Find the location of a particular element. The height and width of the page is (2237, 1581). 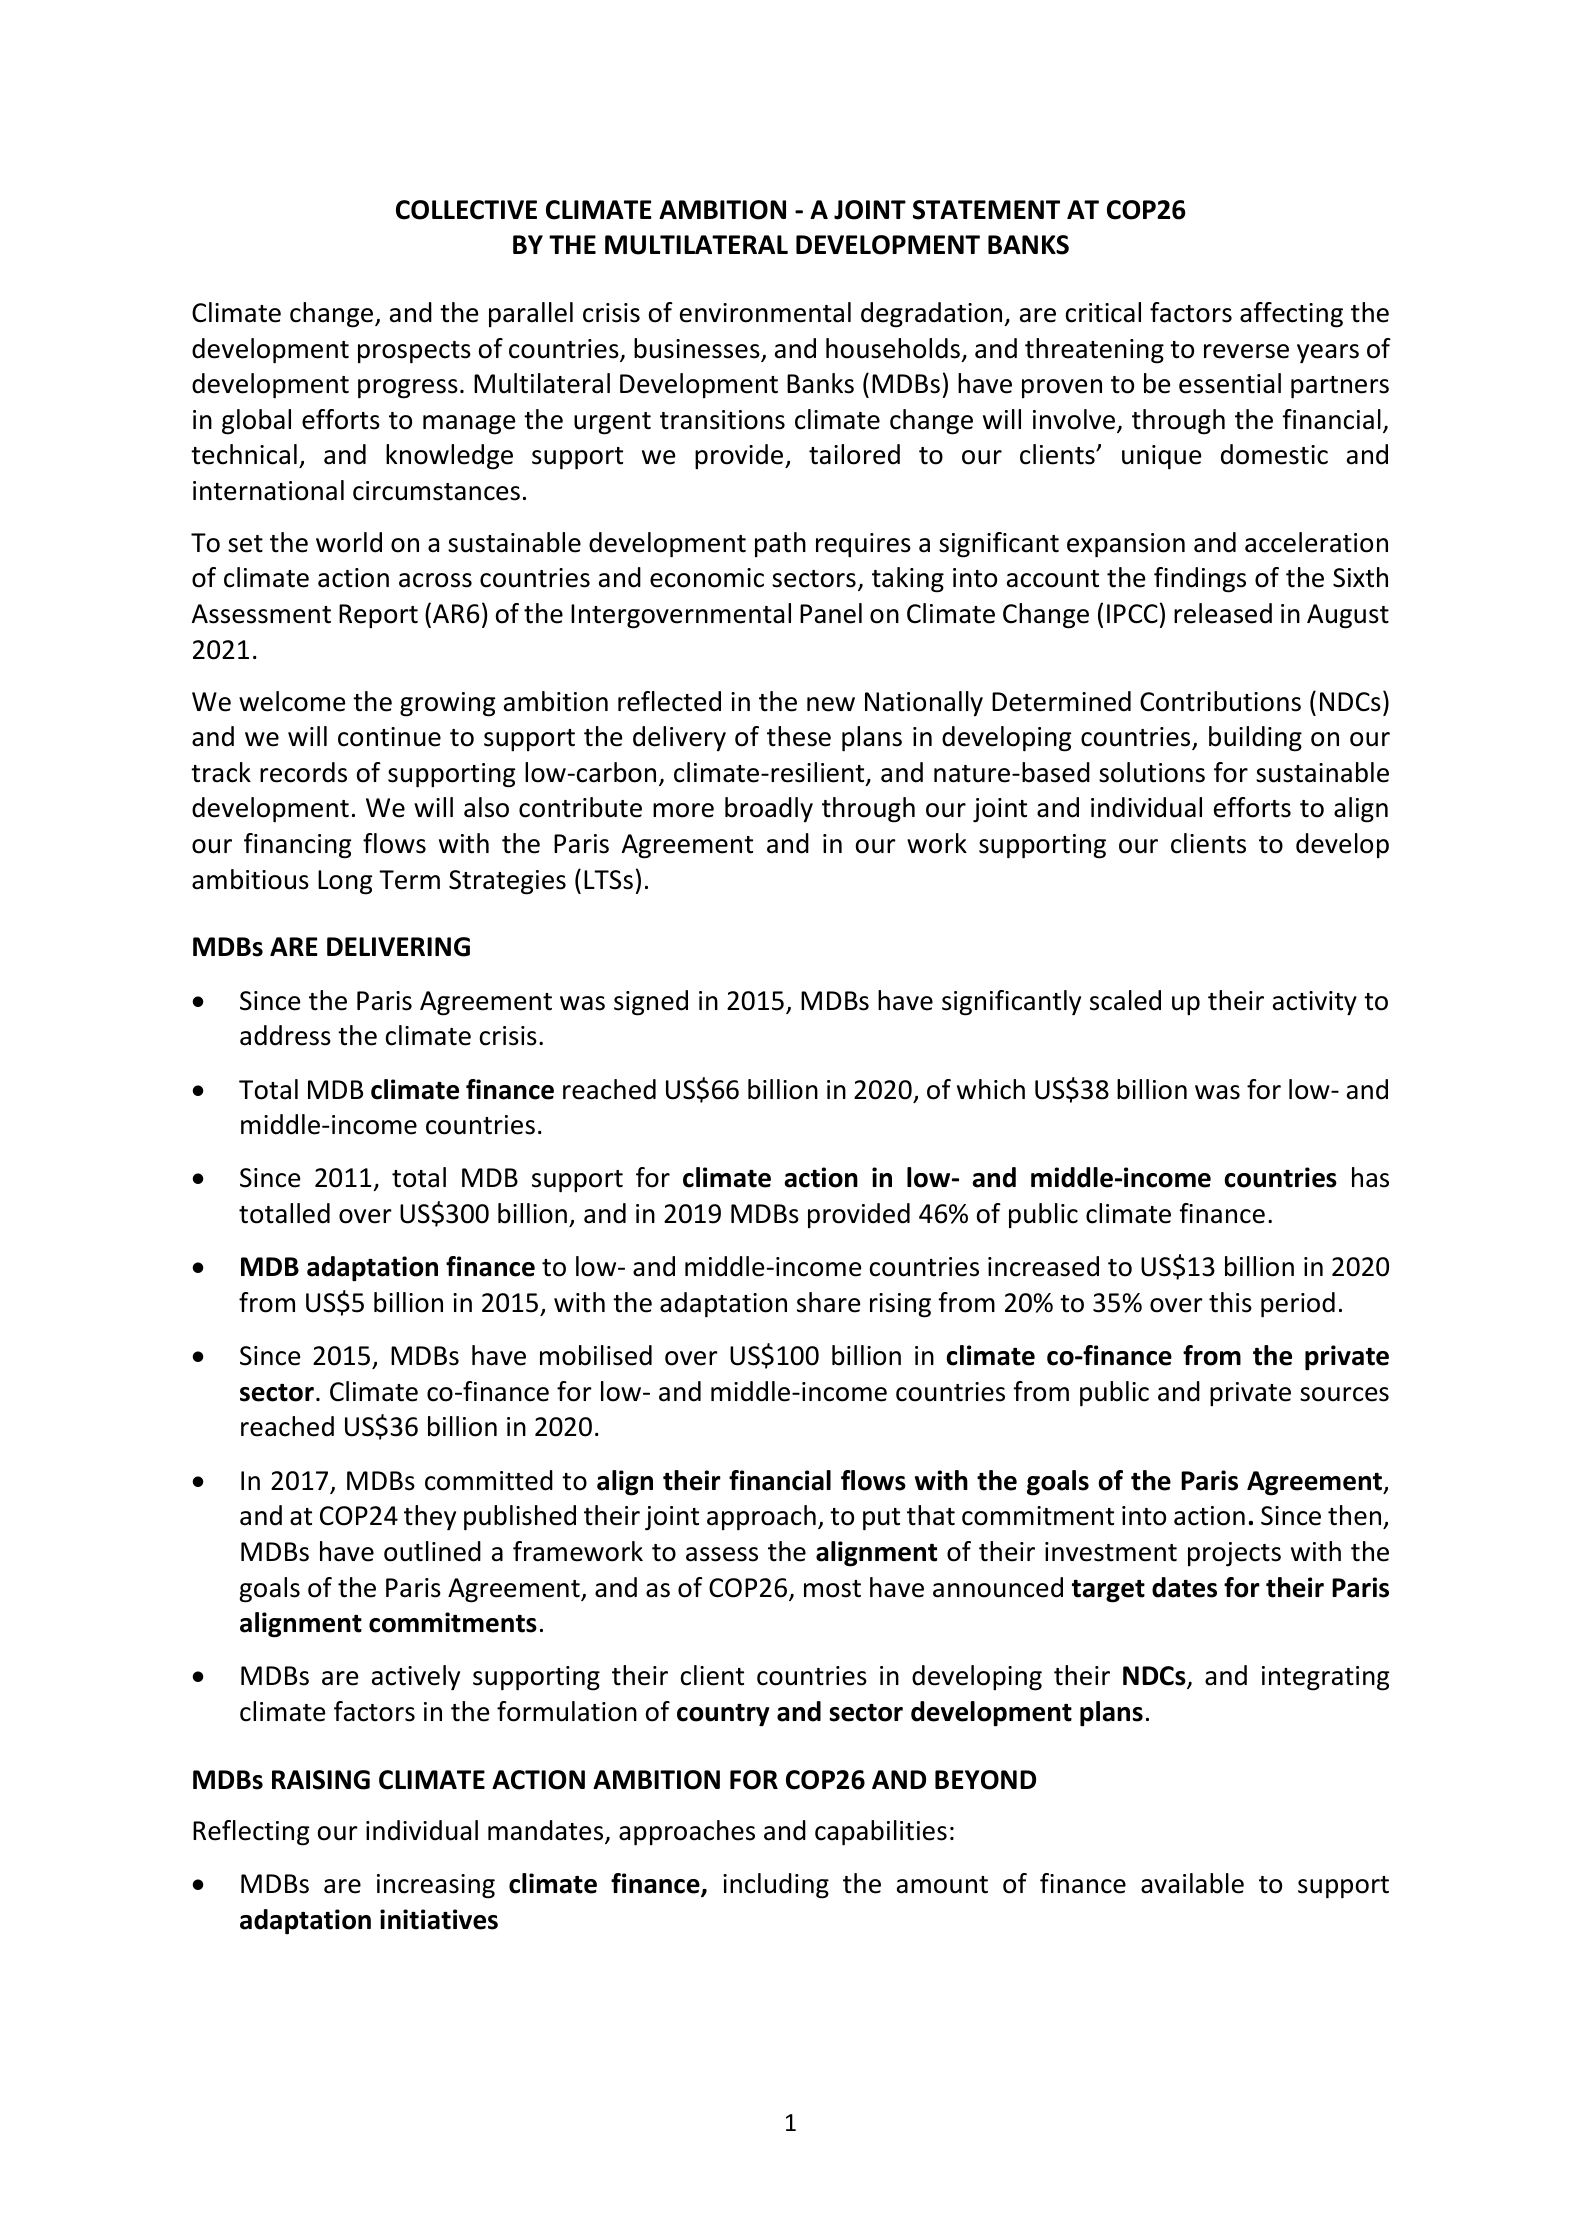

this is located at coordinates (1230, 1302).
